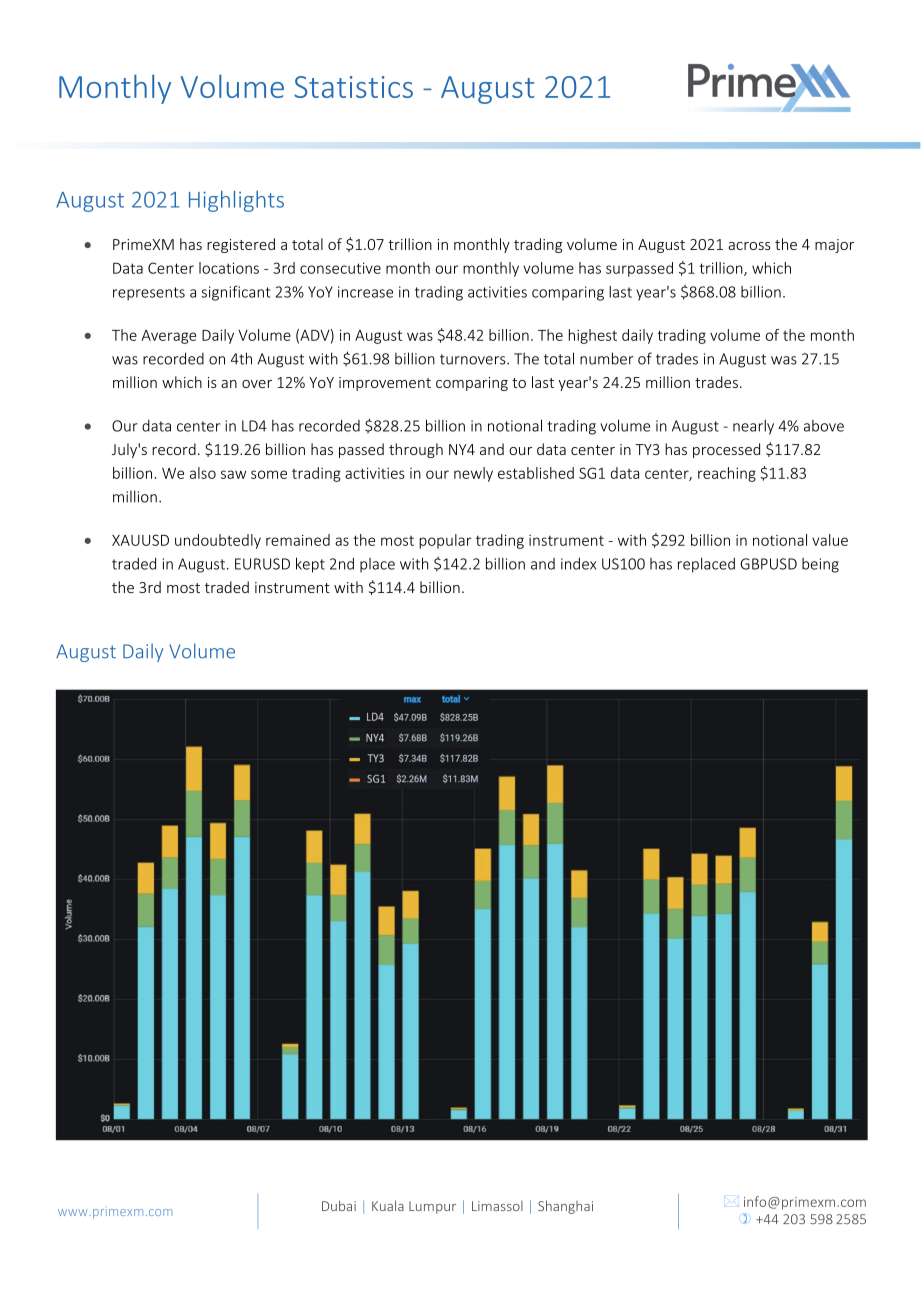 The image size is (924, 1307). I want to click on Highlights, so click(236, 201).
